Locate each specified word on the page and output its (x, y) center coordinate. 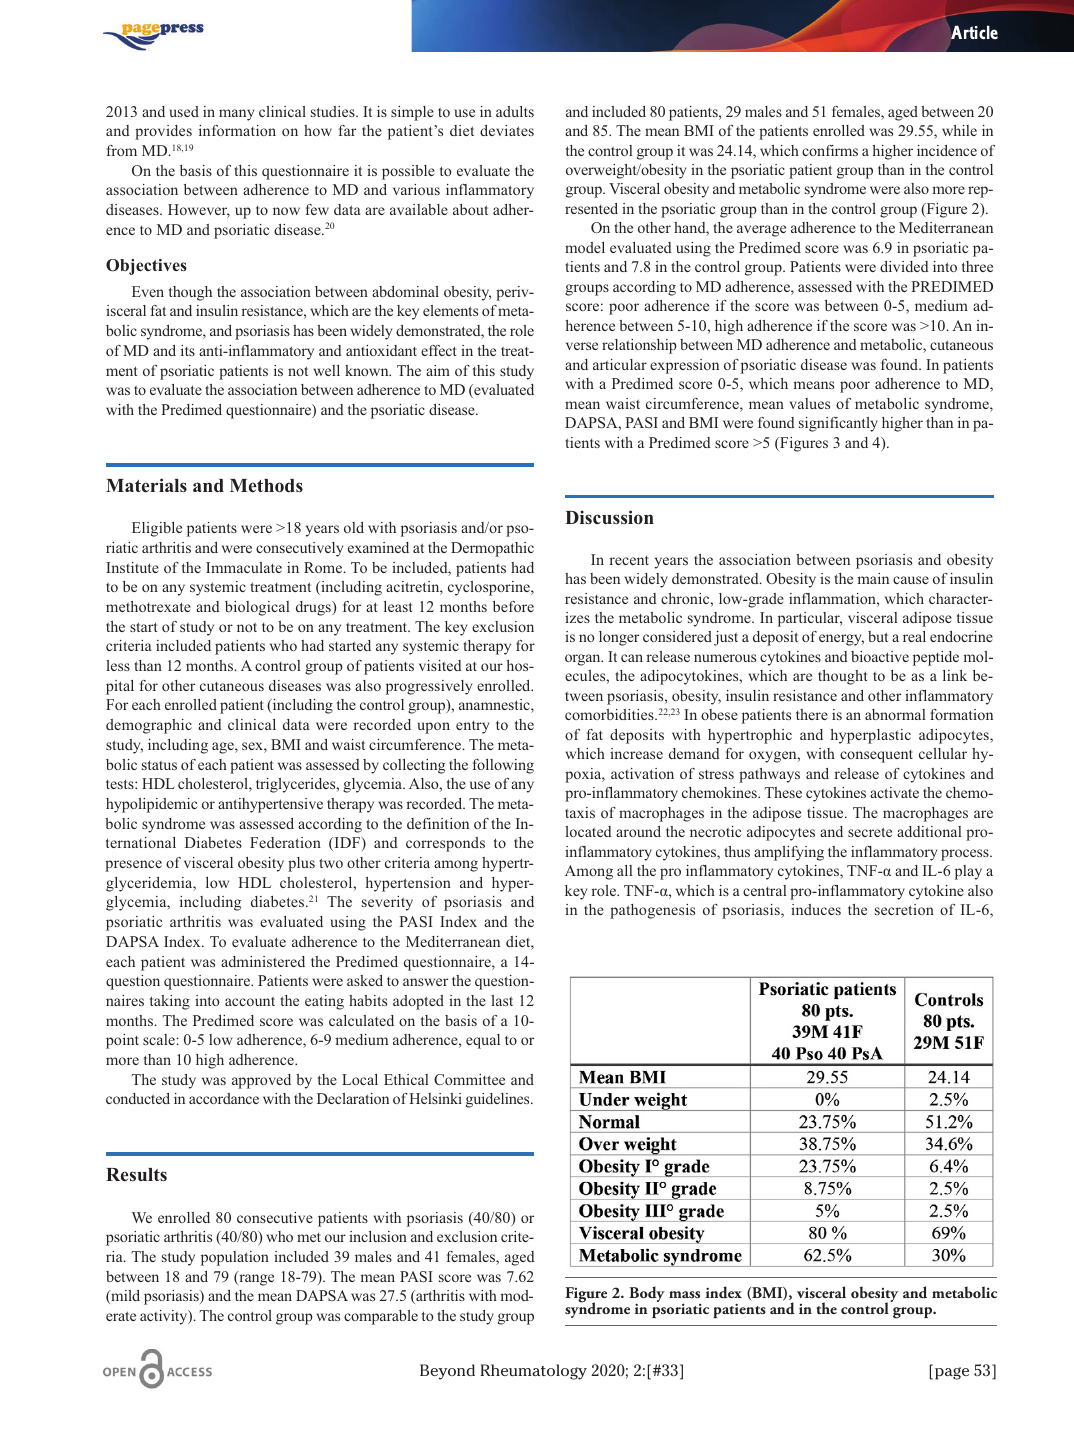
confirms (830, 150)
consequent (876, 756)
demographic (149, 726)
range (255, 1279)
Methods (266, 486)
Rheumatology (533, 1372)
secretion (904, 909)
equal (483, 1041)
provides (163, 132)
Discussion (609, 517)
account (250, 1001)
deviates (507, 130)
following (503, 766)
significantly (838, 424)
